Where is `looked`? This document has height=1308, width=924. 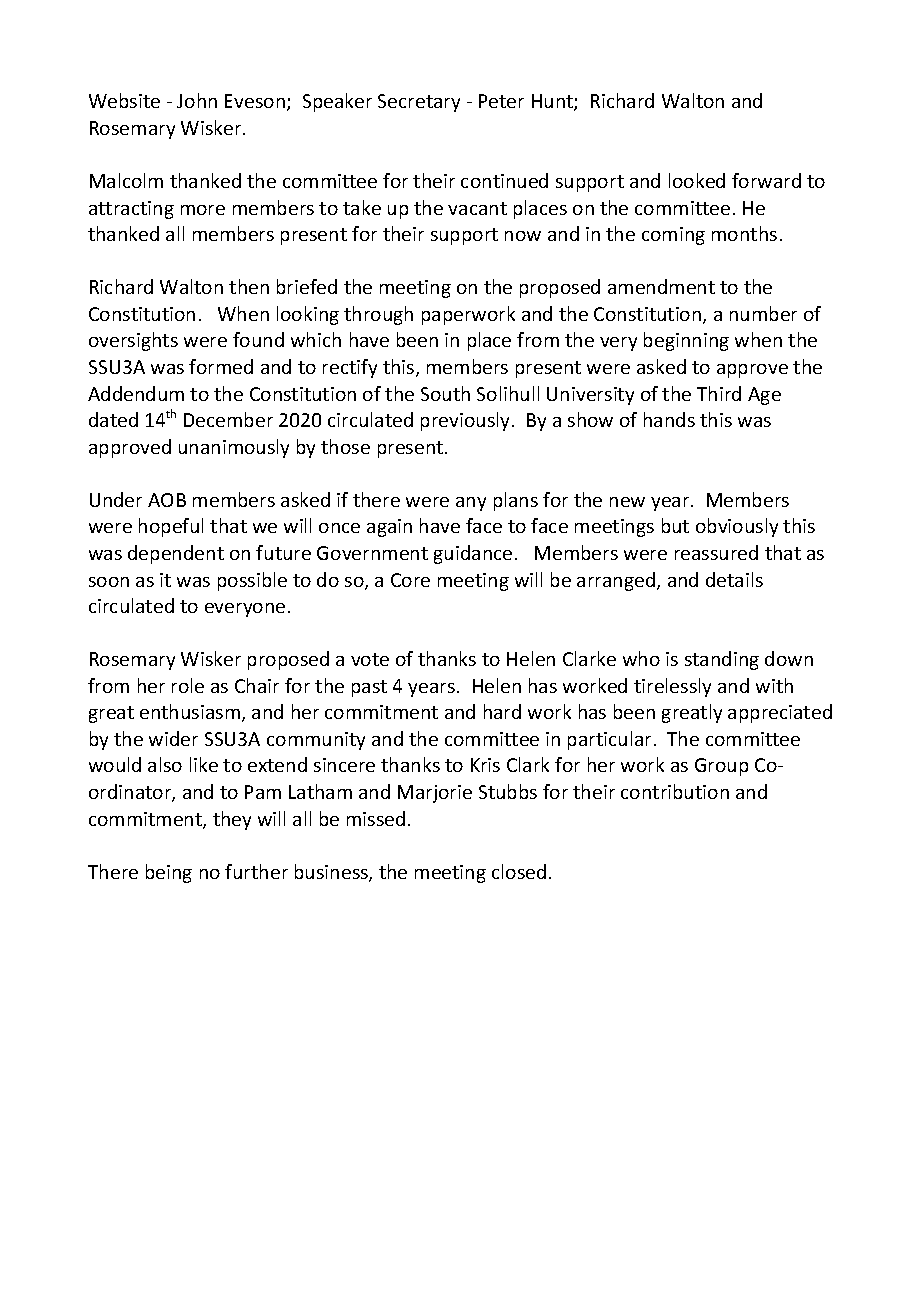 looked is located at coordinates (697, 180).
